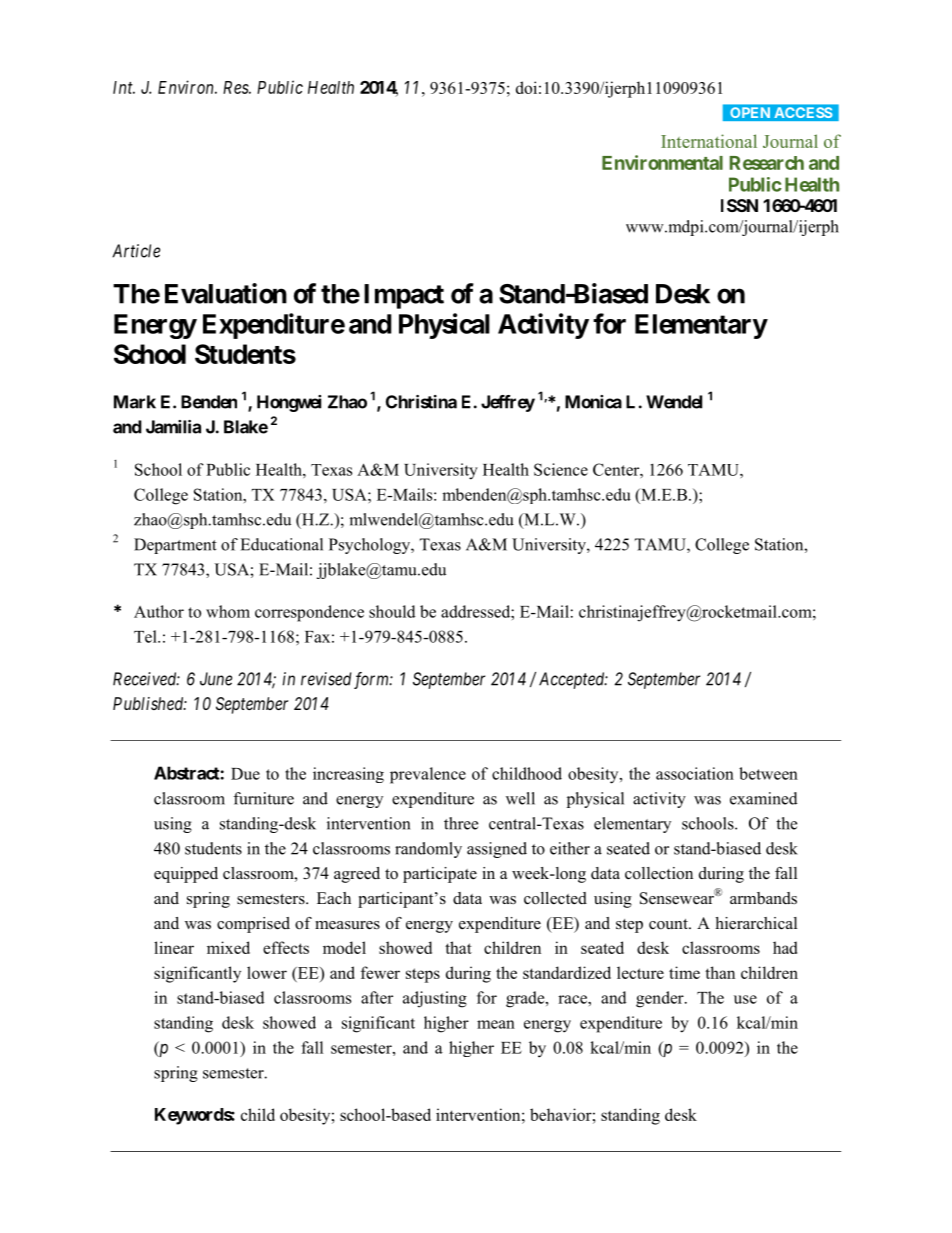 This page has height=1233, width=952. Describe the element at coordinates (435, 999) in the page. I see `adjusting` at that location.
